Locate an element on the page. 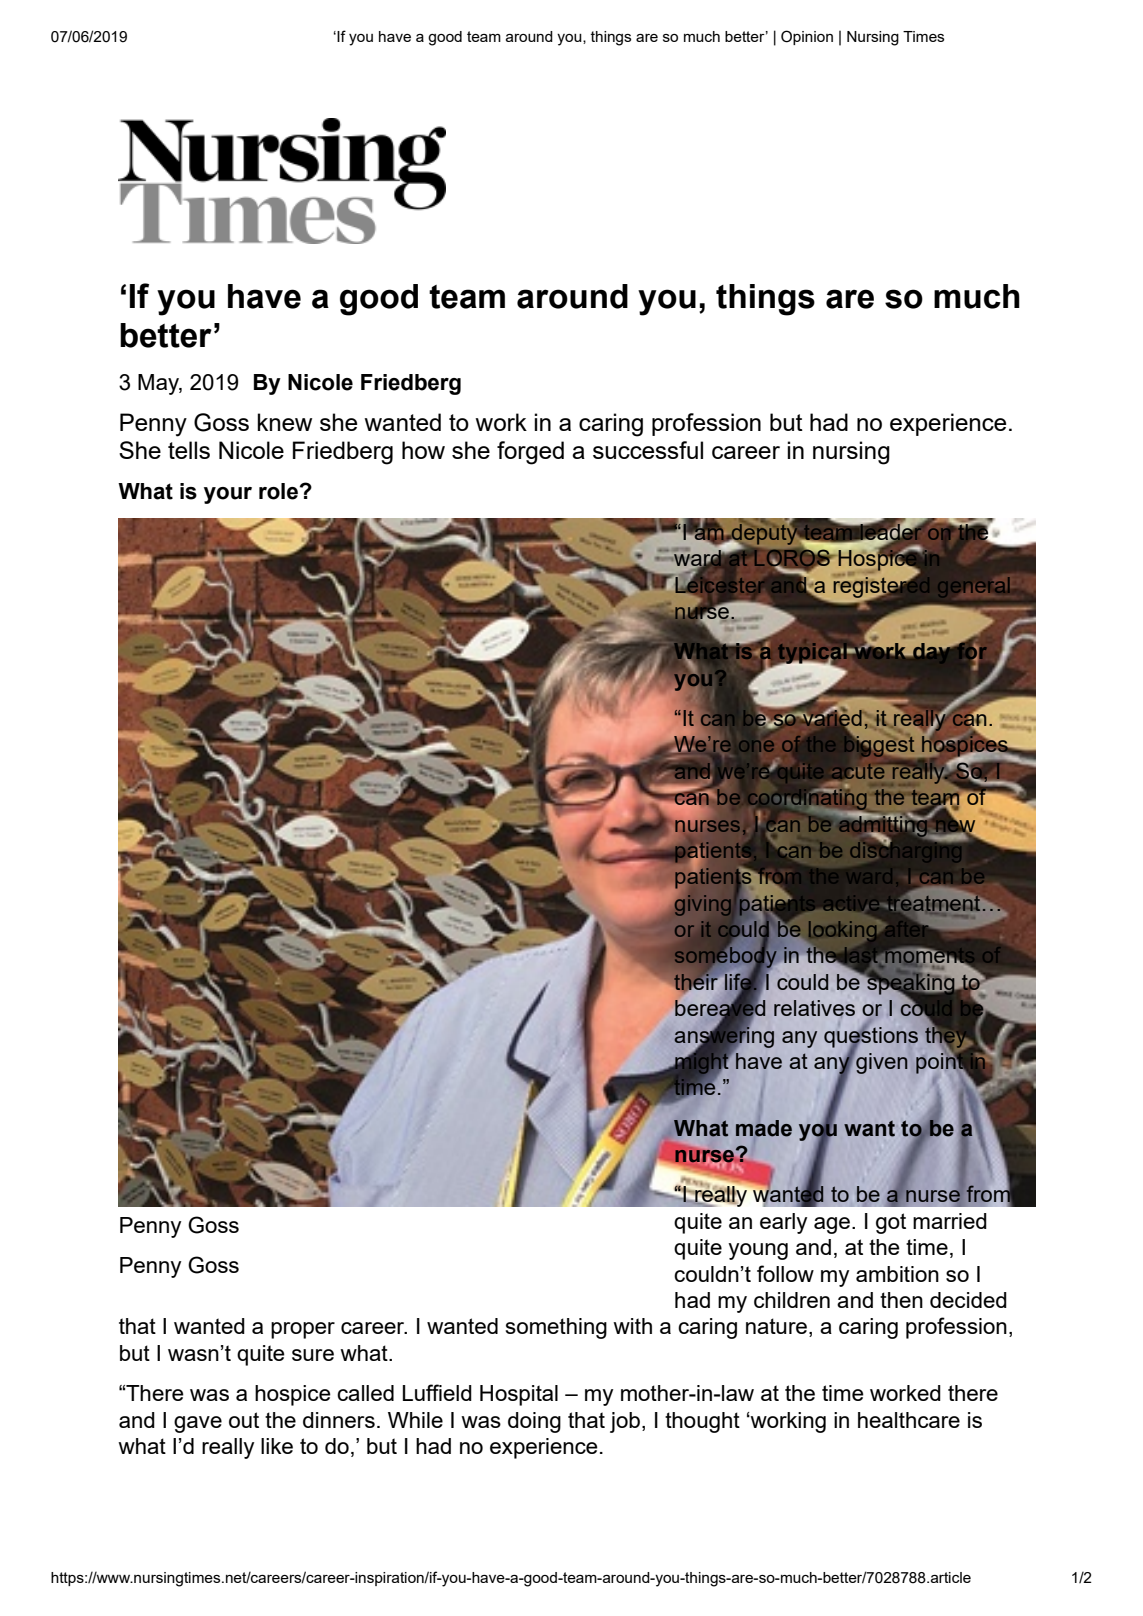 This page has width=1143, height=1616. Opinion is located at coordinates (807, 37).
